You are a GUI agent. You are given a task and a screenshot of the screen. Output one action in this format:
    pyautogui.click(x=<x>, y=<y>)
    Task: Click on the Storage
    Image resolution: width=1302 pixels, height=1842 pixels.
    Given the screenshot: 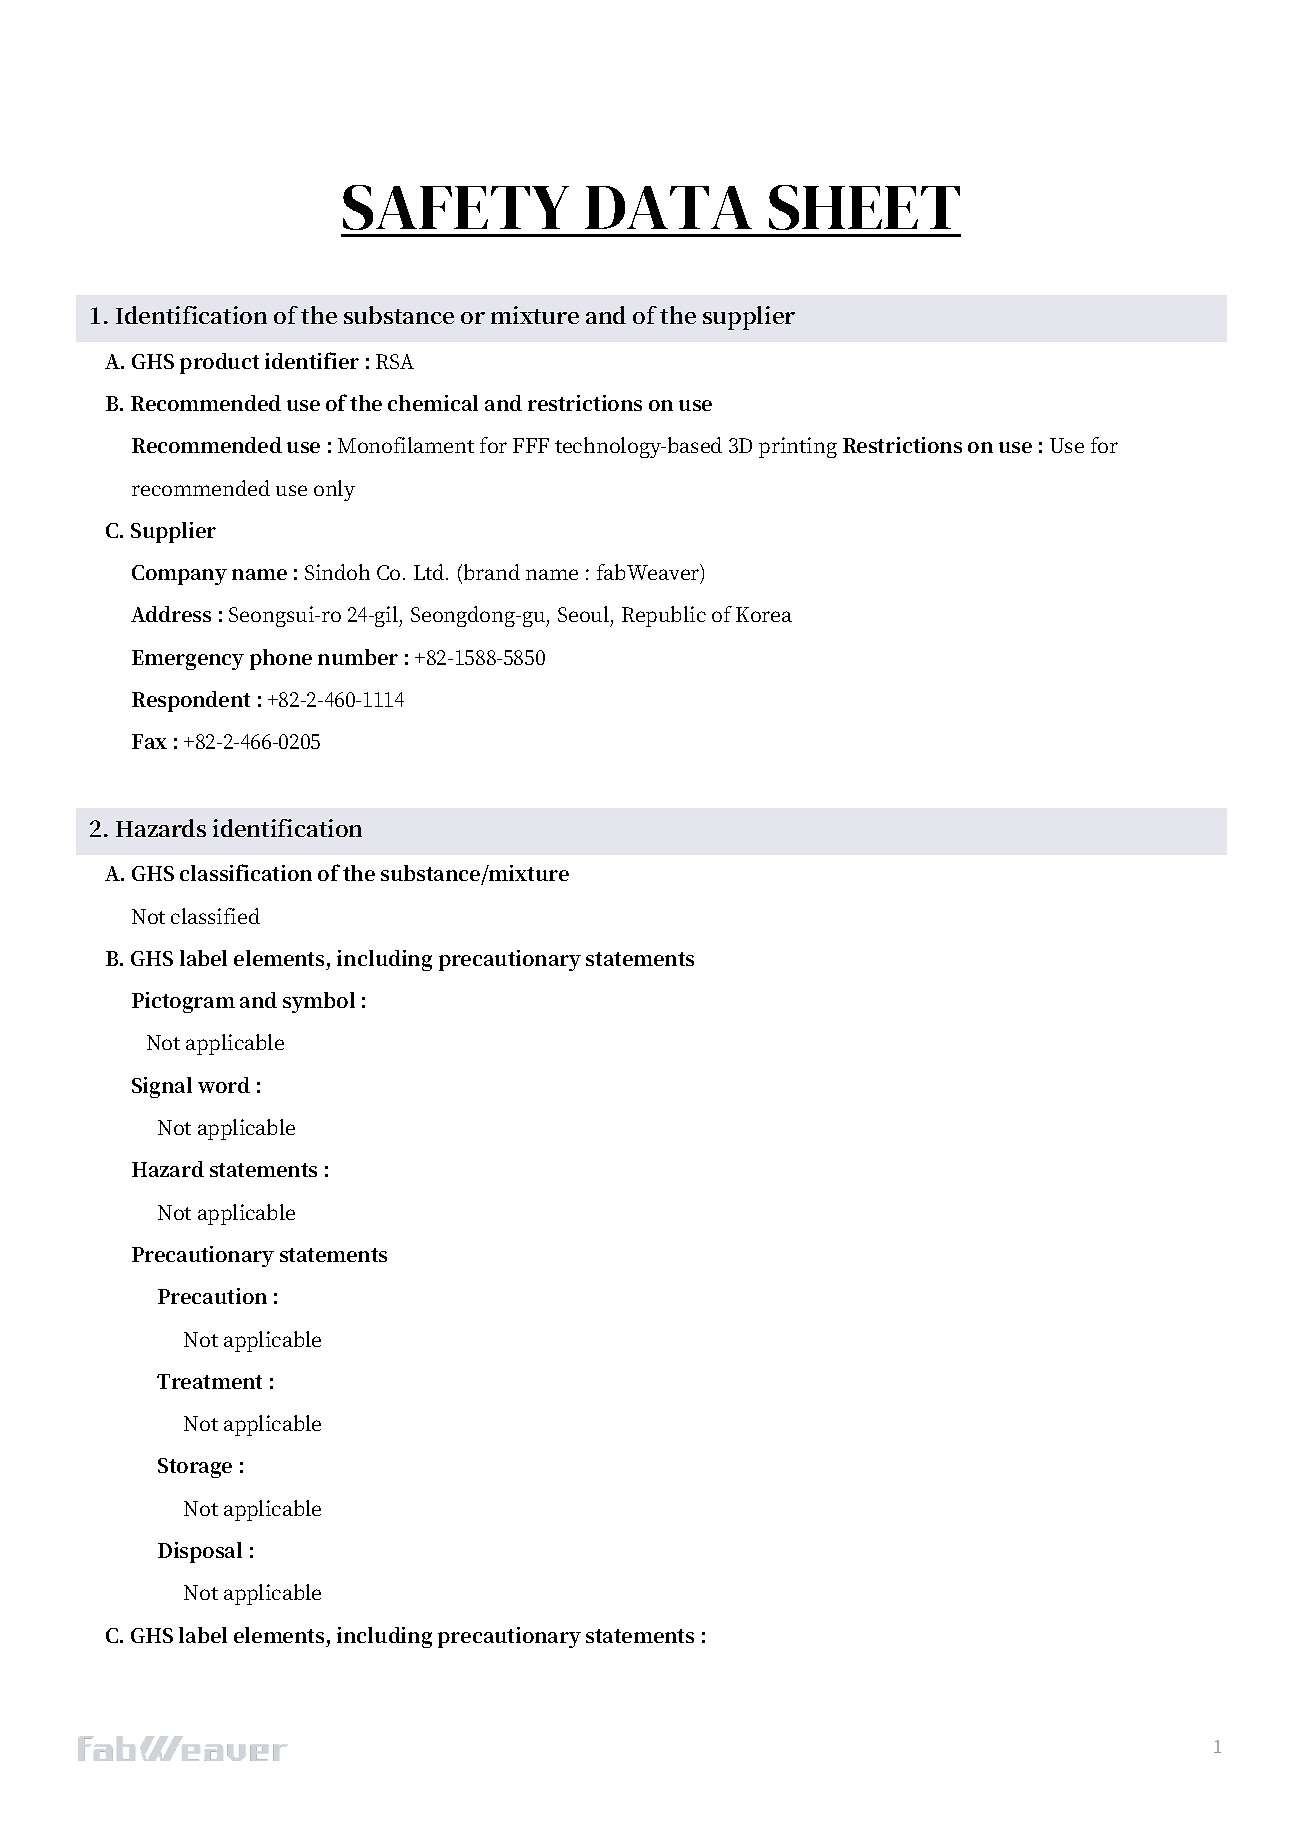 What is the action you would take?
    pyautogui.click(x=195, y=1468)
